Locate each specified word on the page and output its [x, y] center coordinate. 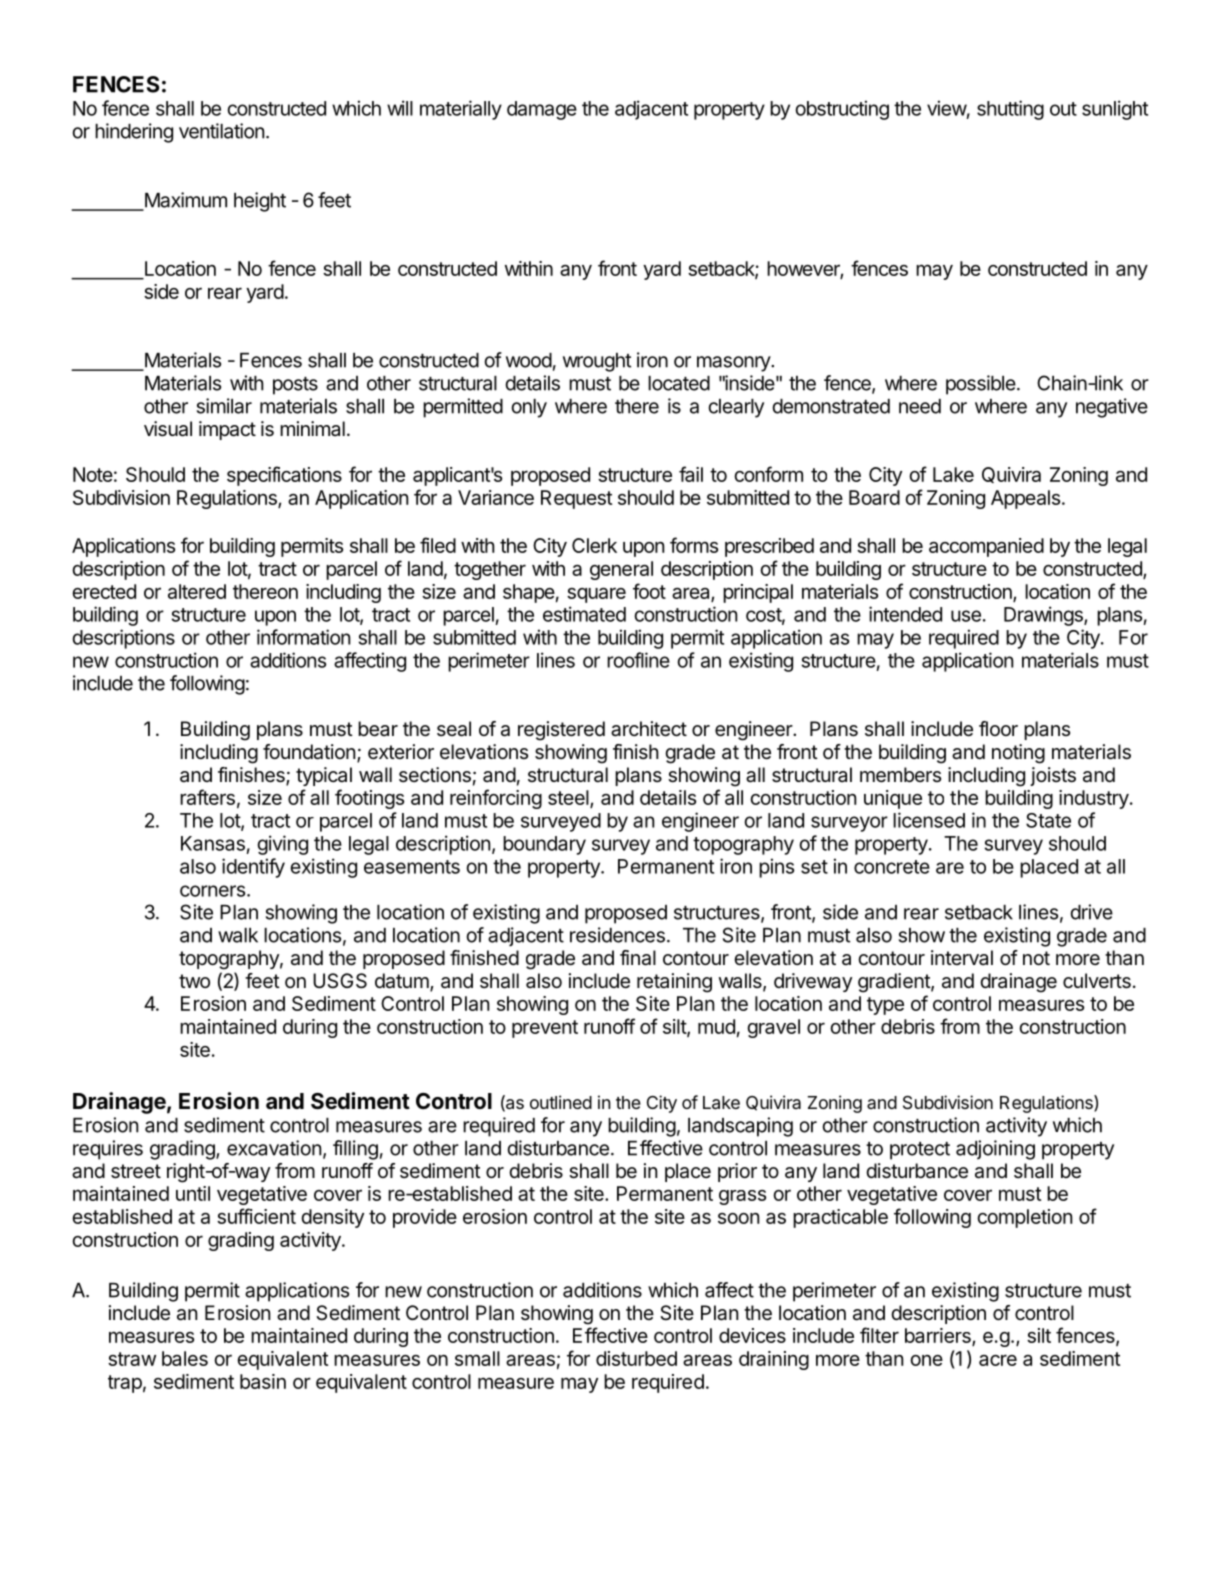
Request [576, 499]
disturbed [636, 1358]
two [194, 981]
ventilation [221, 131]
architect [649, 729]
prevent [545, 1029]
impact [227, 430]
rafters [207, 797]
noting [1018, 754]
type [885, 1006]
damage [542, 110]
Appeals [1025, 499]
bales [185, 1358]
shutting [1010, 110]
